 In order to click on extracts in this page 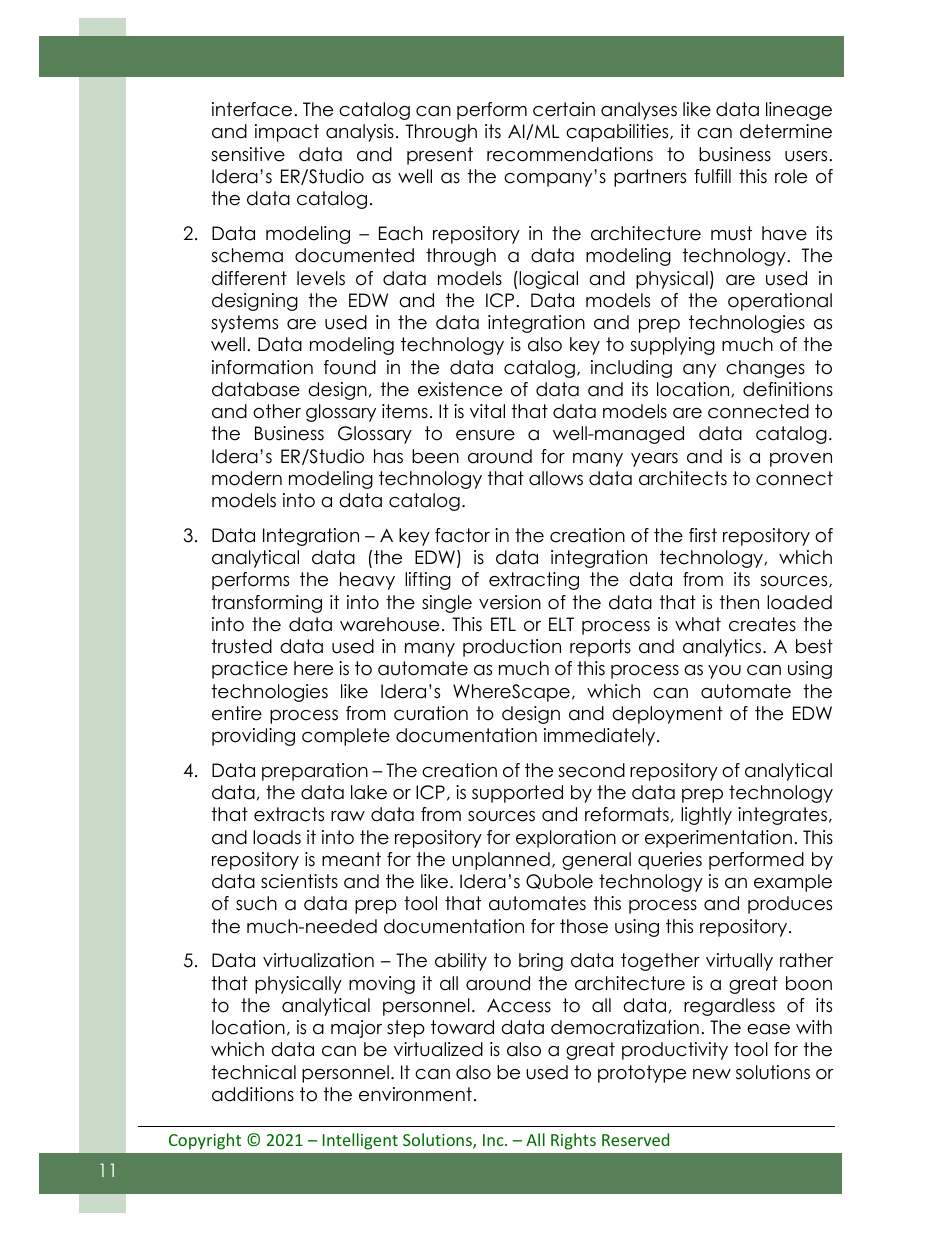, I will do `click(289, 814)`.
